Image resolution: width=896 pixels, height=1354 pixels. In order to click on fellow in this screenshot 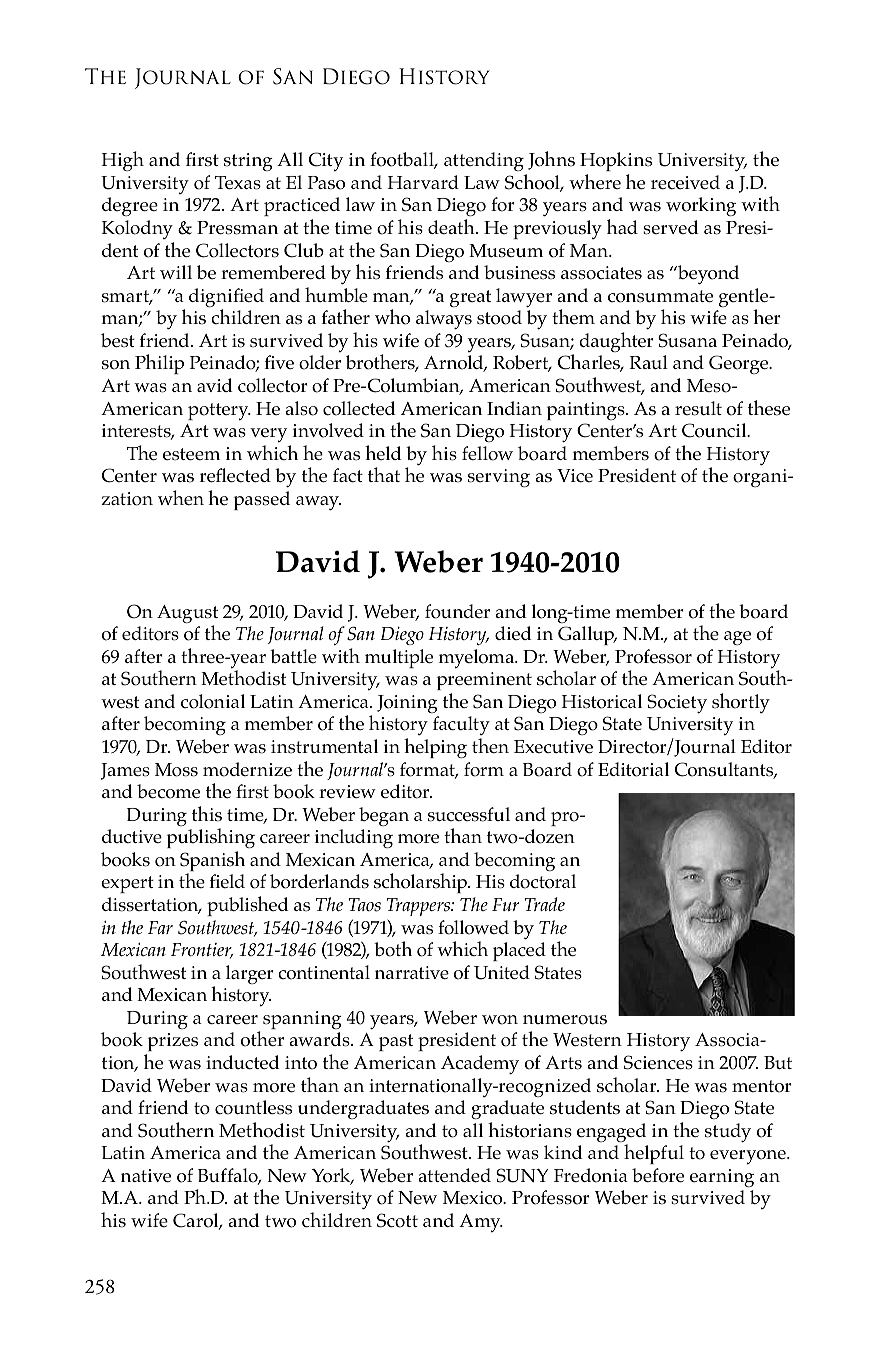, I will do `click(487, 453)`.
